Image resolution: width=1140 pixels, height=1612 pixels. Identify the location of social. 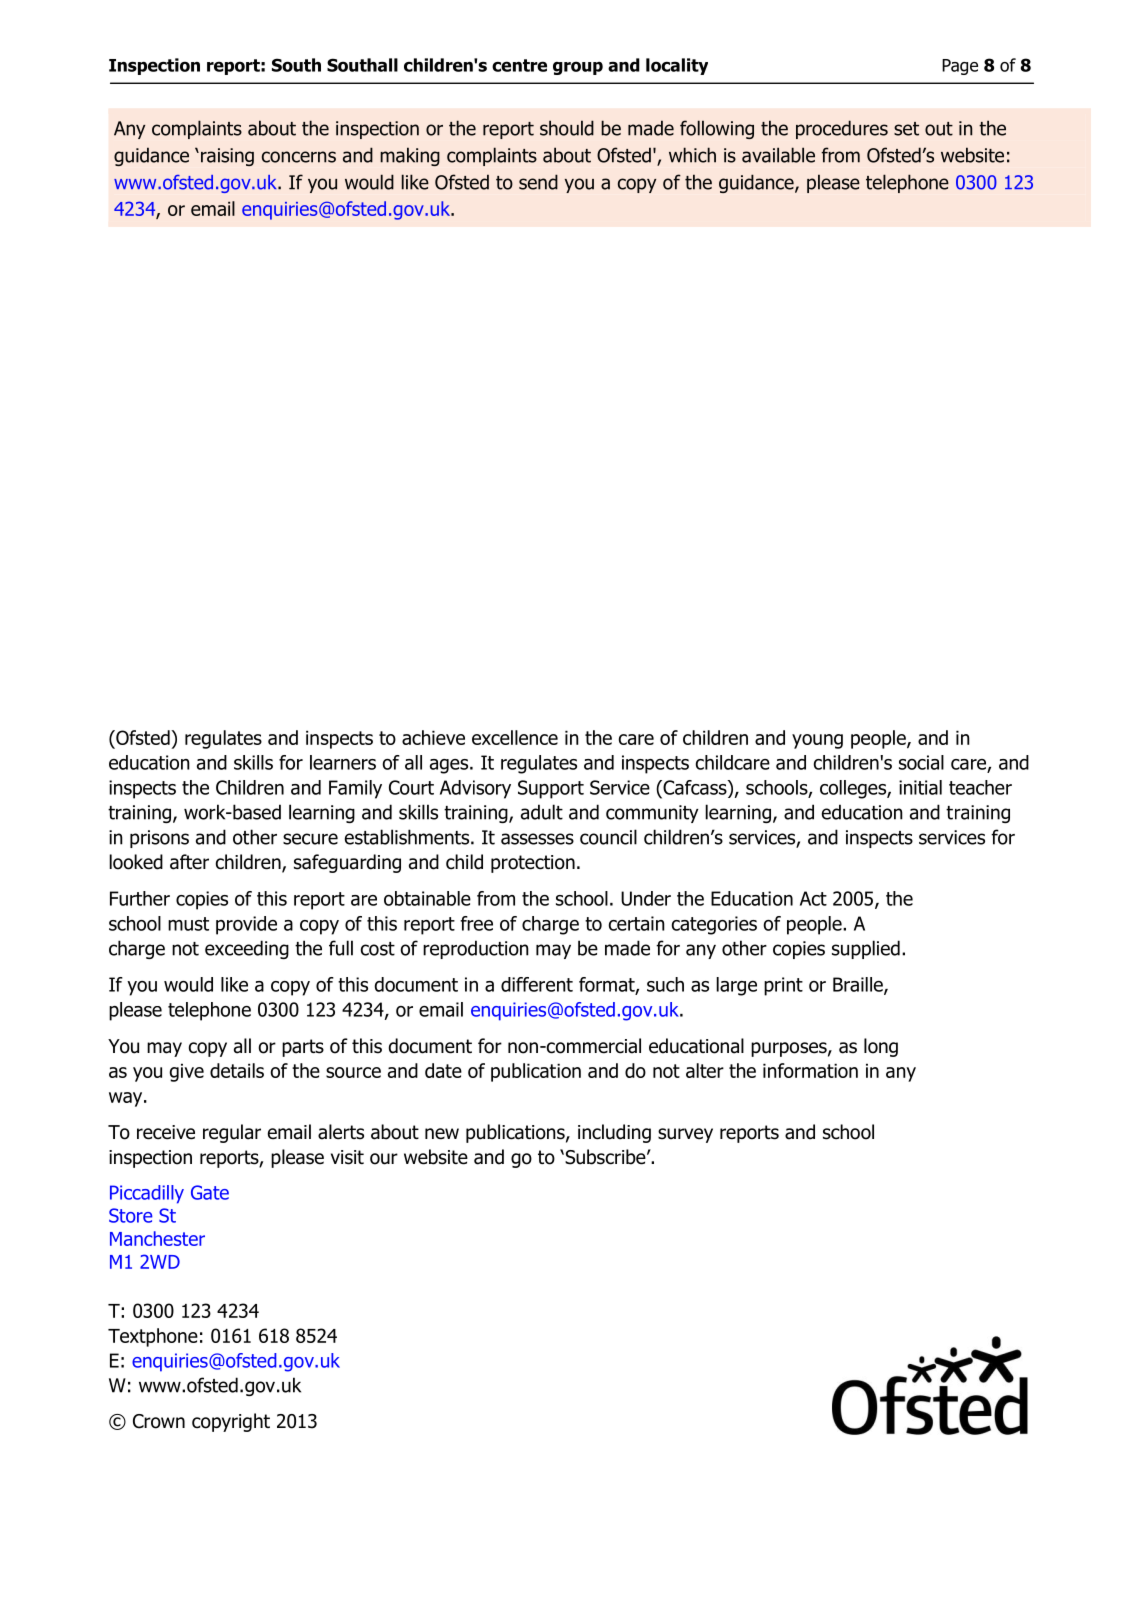
(921, 762).
